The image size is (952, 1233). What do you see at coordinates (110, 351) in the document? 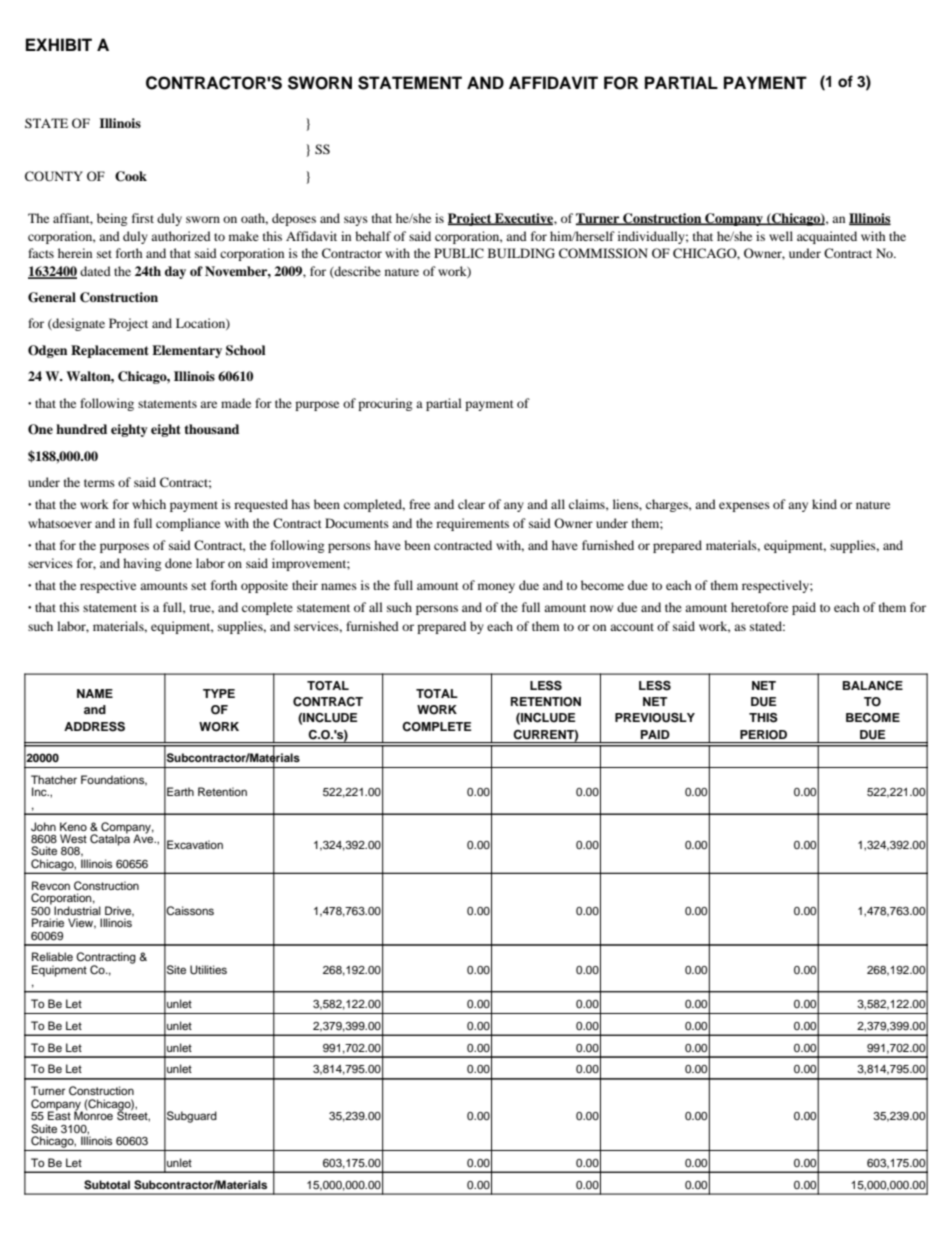
I see `Replacement` at bounding box center [110, 351].
